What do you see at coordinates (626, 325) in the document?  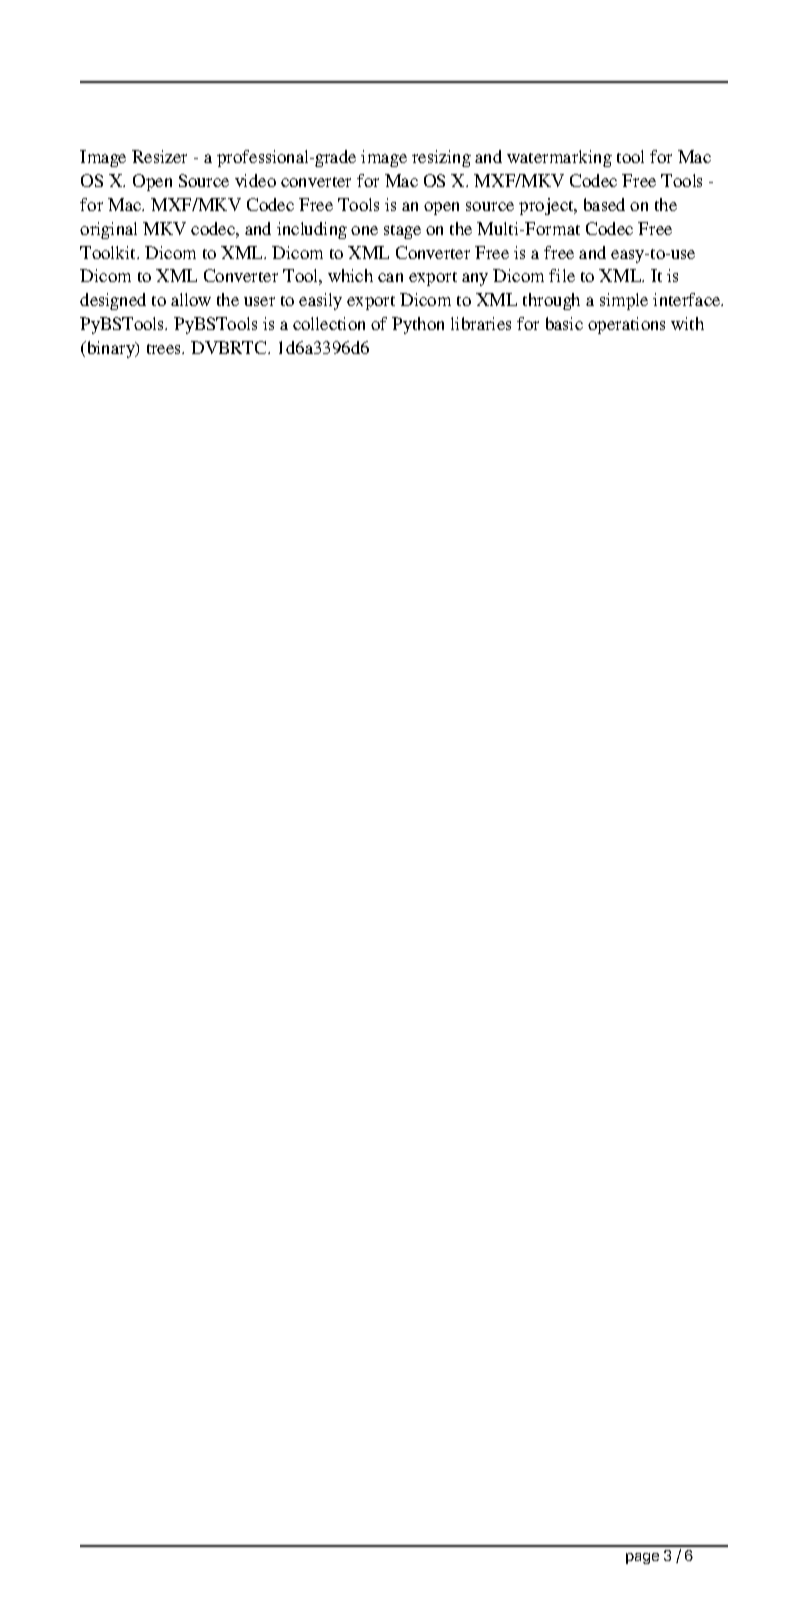 I see `operations` at bounding box center [626, 325].
